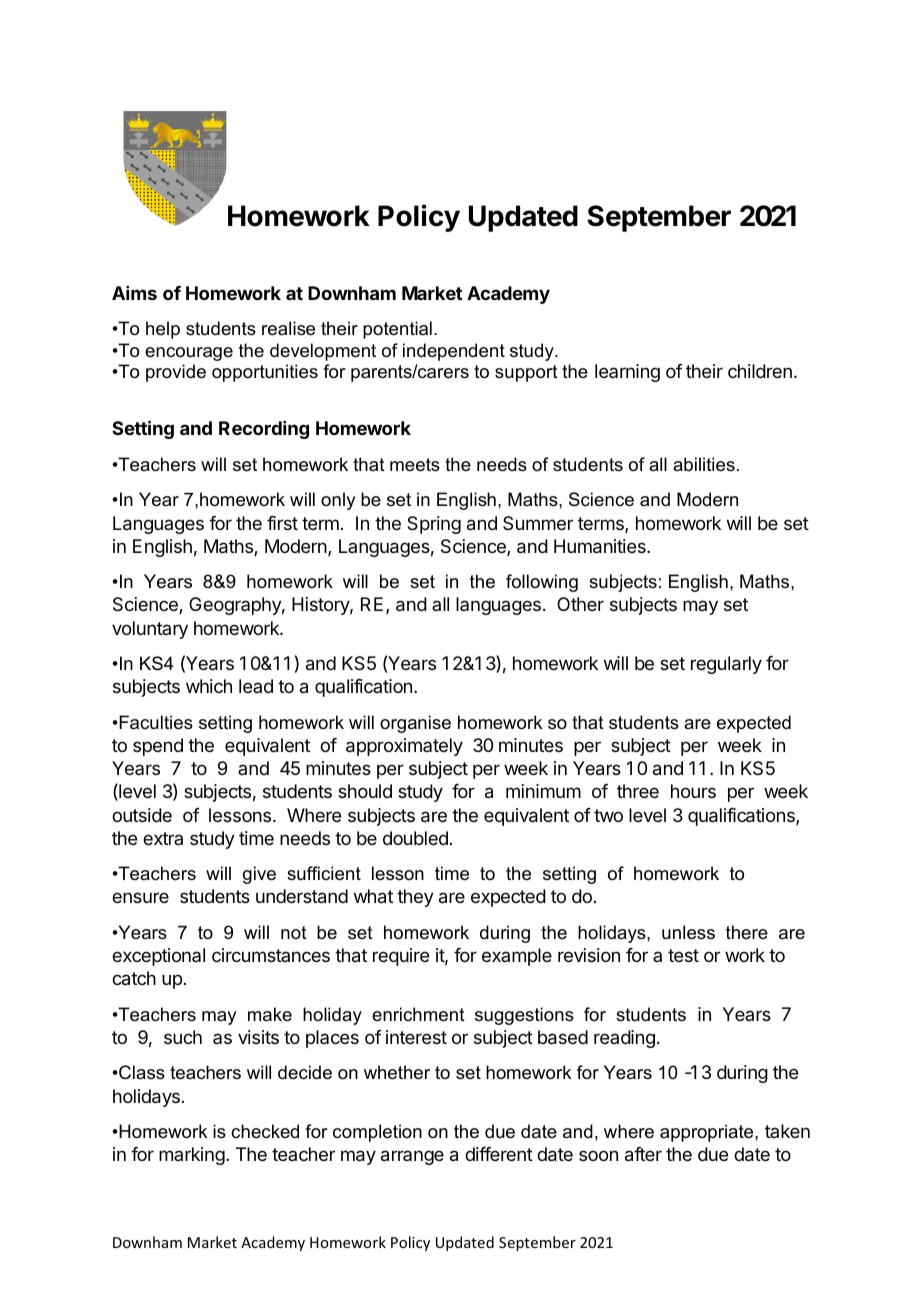 The width and height of the screenshot is (924, 1308). What do you see at coordinates (760, 371) in the screenshot?
I see `children` at bounding box center [760, 371].
